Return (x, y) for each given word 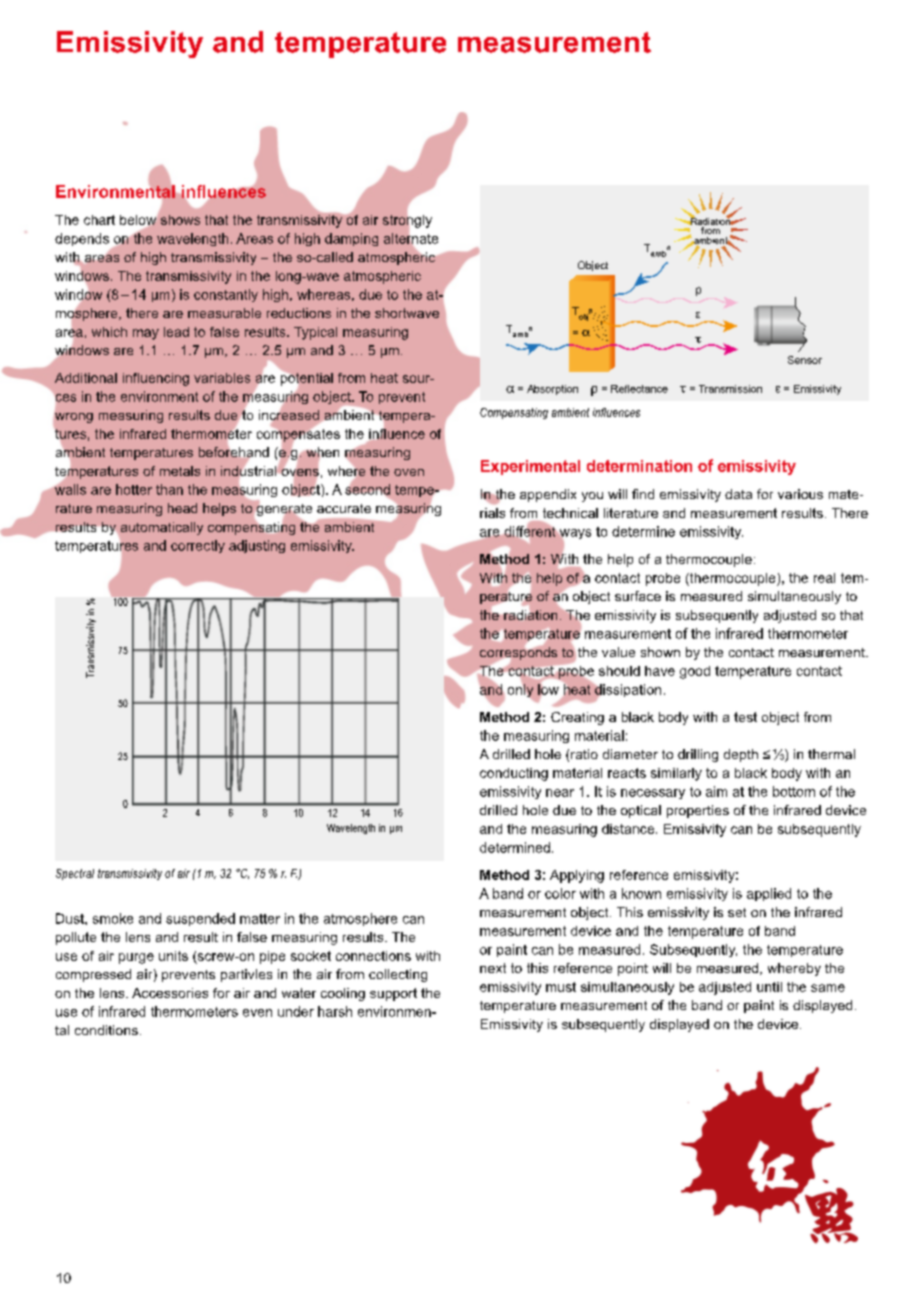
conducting (514, 774)
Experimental (530, 467)
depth (741, 755)
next (493, 968)
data (738, 494)
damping (351, 239)
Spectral (75, 874)
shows (180, 220)
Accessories (170, 993)
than (169, 489)
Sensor (805, 360)
